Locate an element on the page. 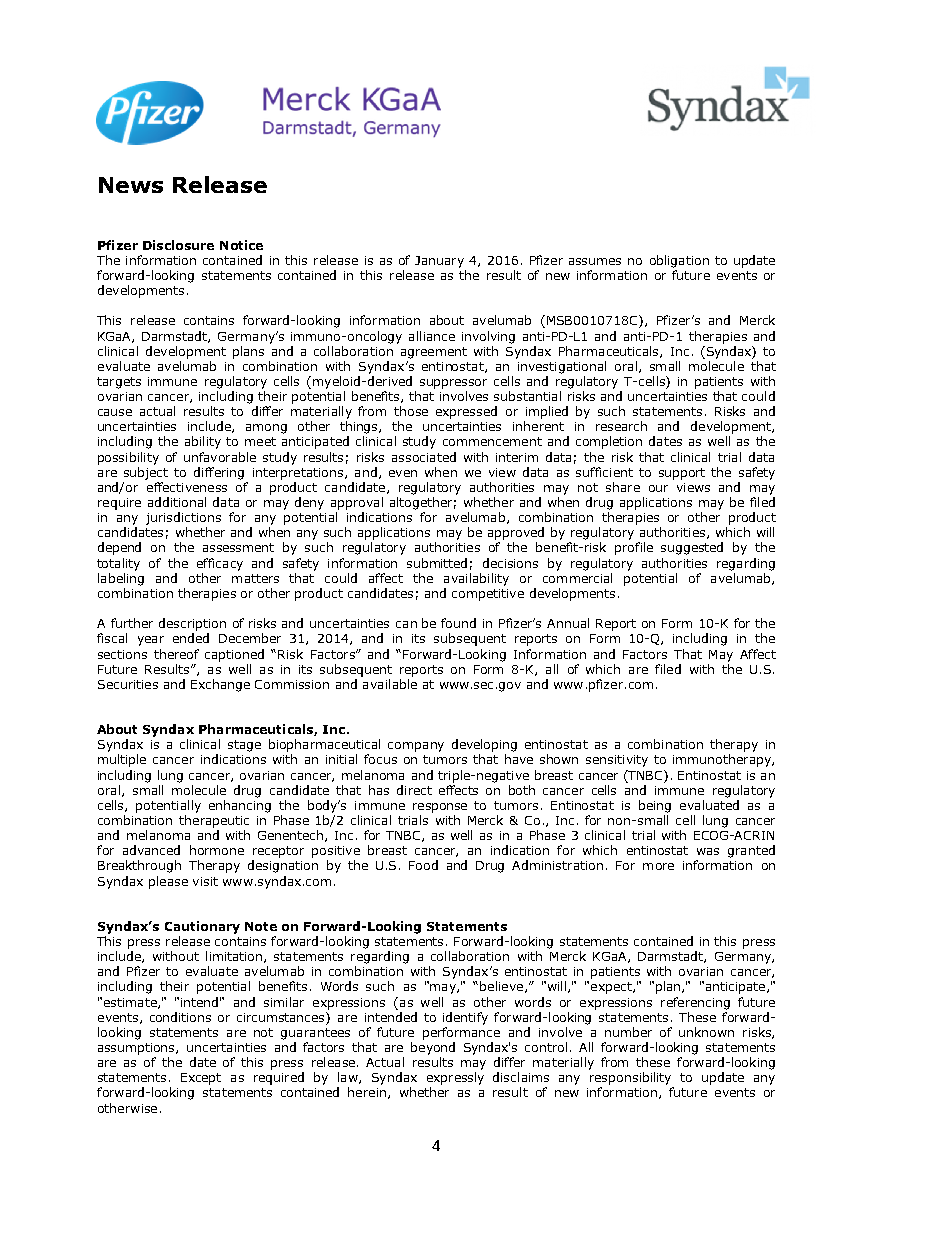 This page has width=952, height=1233. January is located at coordinates (439, 262).
